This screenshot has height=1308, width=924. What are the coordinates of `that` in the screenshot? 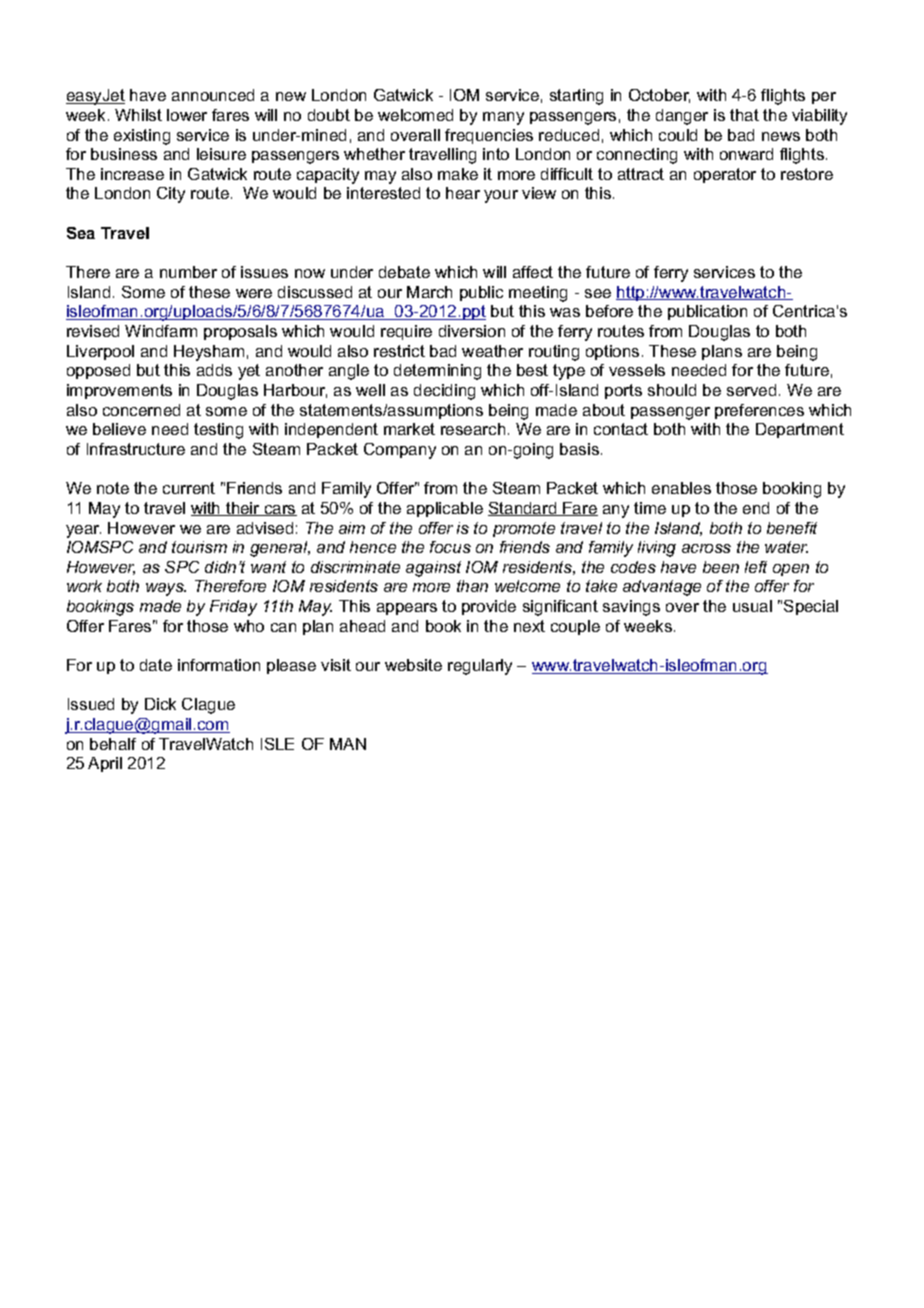 It's located at (744, 115).
